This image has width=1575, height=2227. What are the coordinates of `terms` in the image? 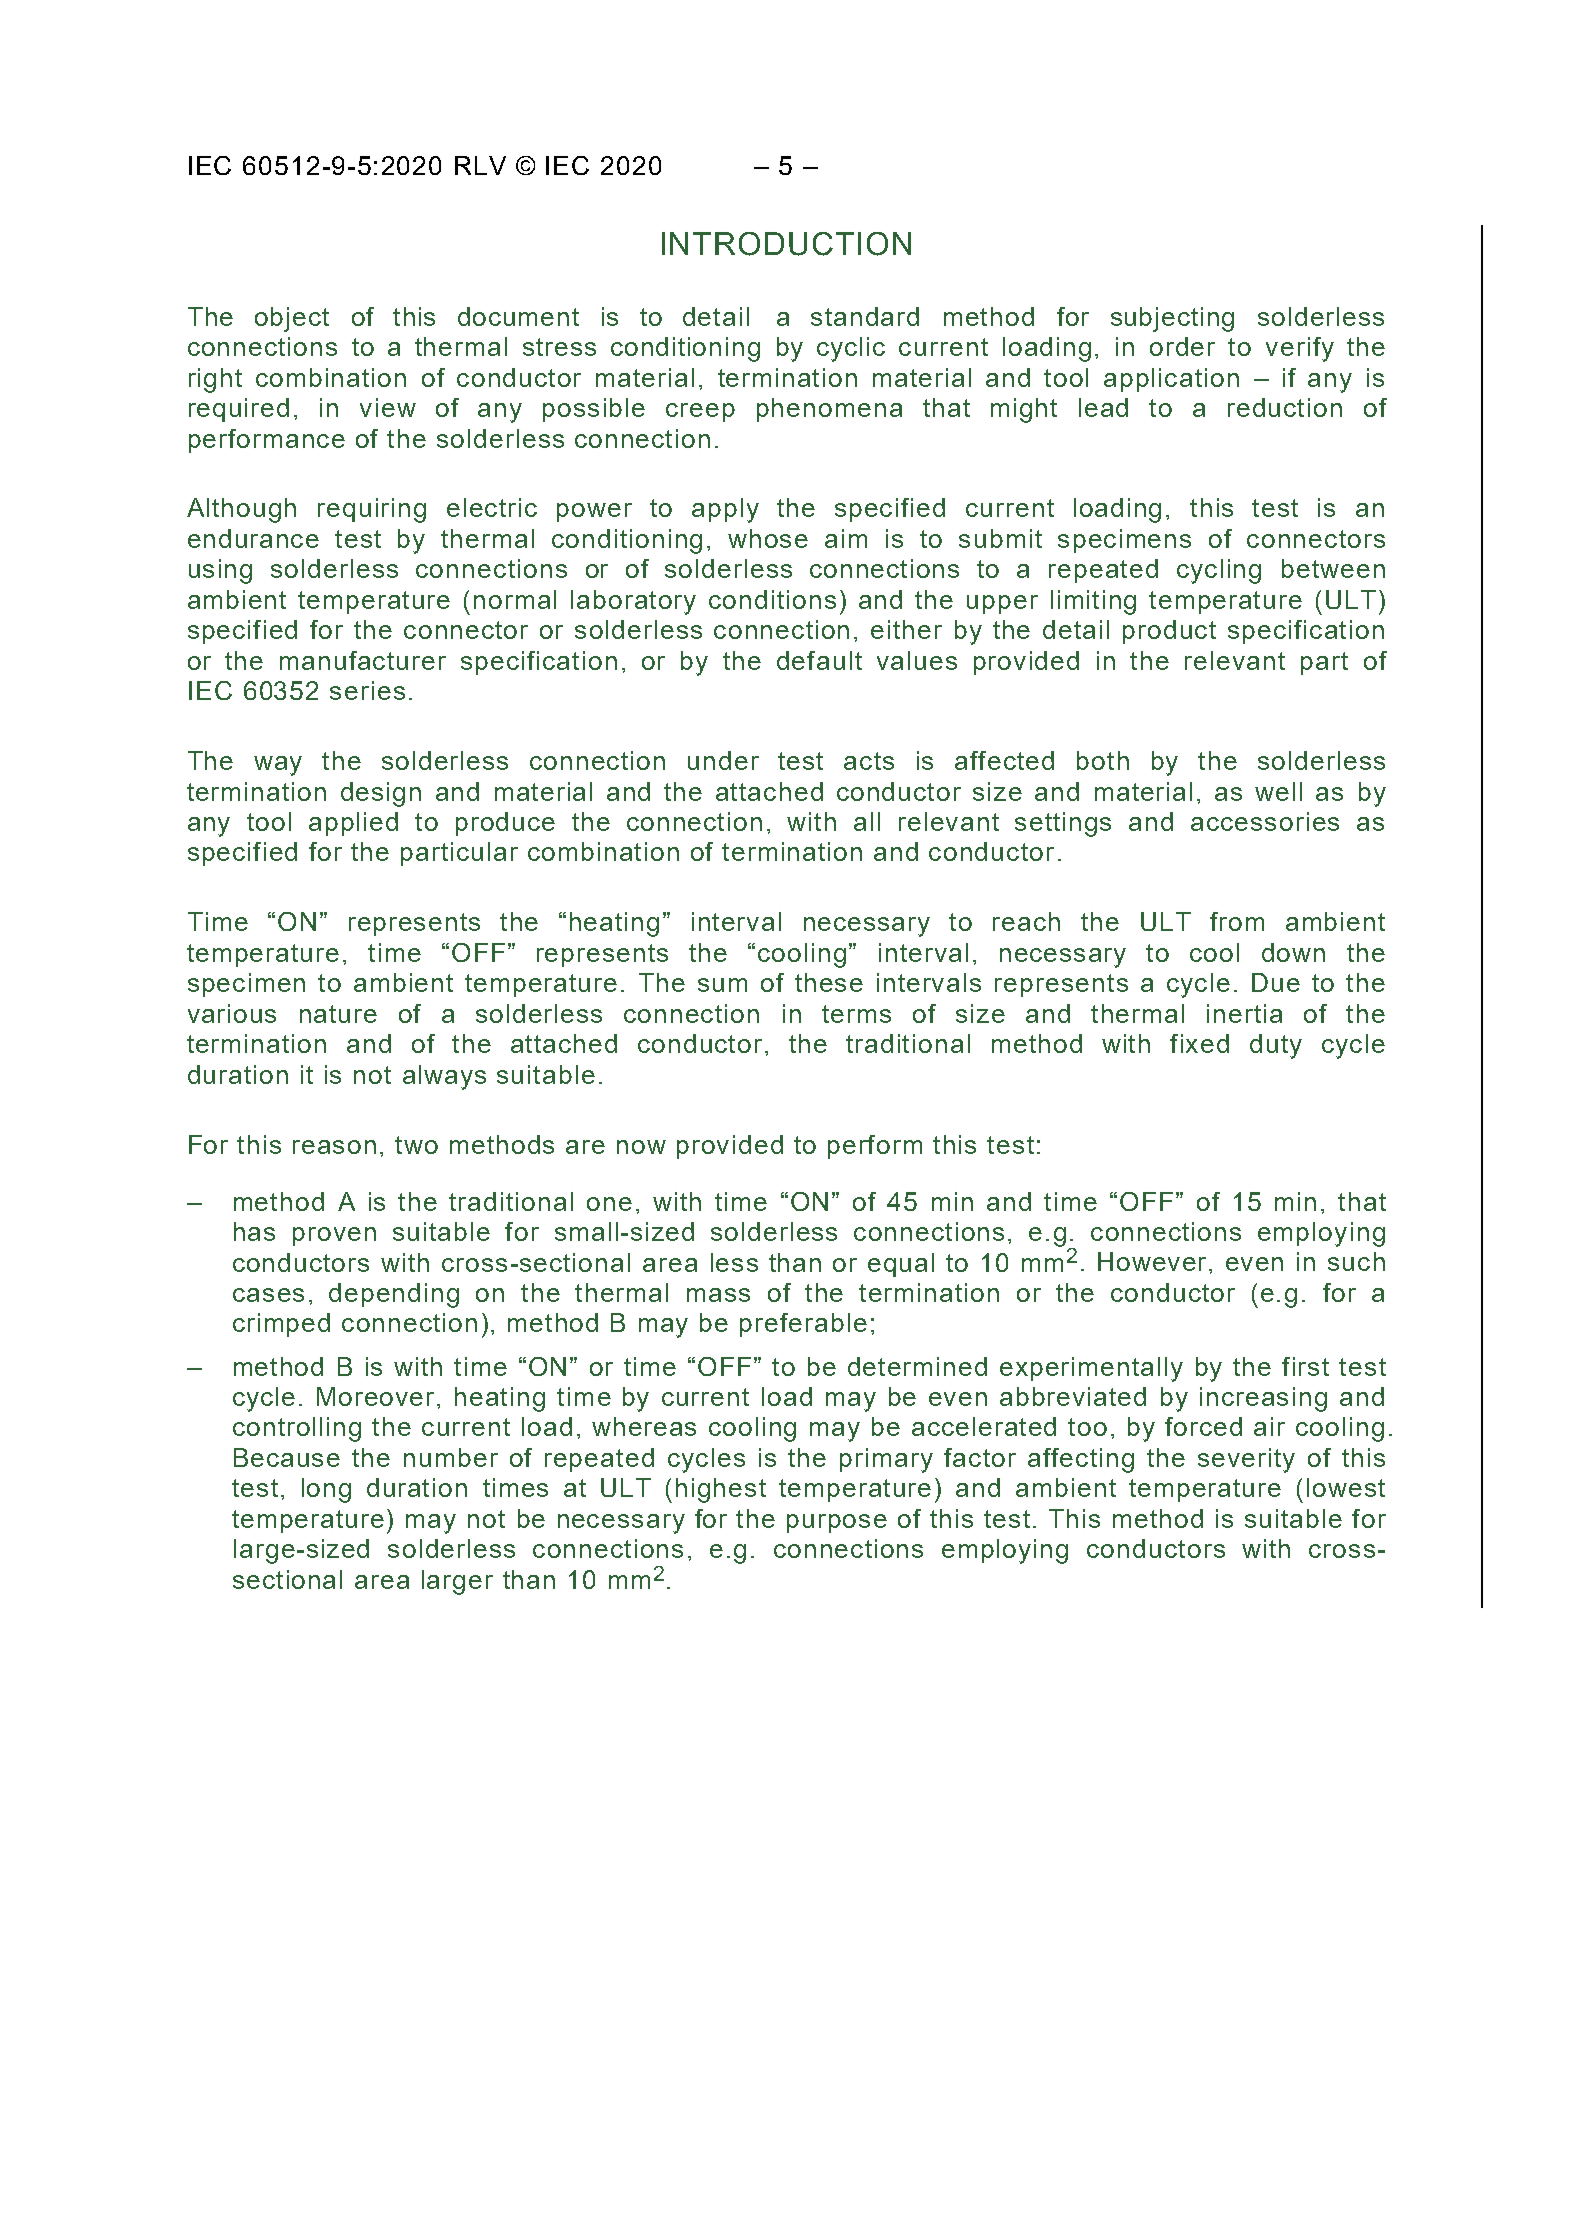 It's located at (856, 1014).
